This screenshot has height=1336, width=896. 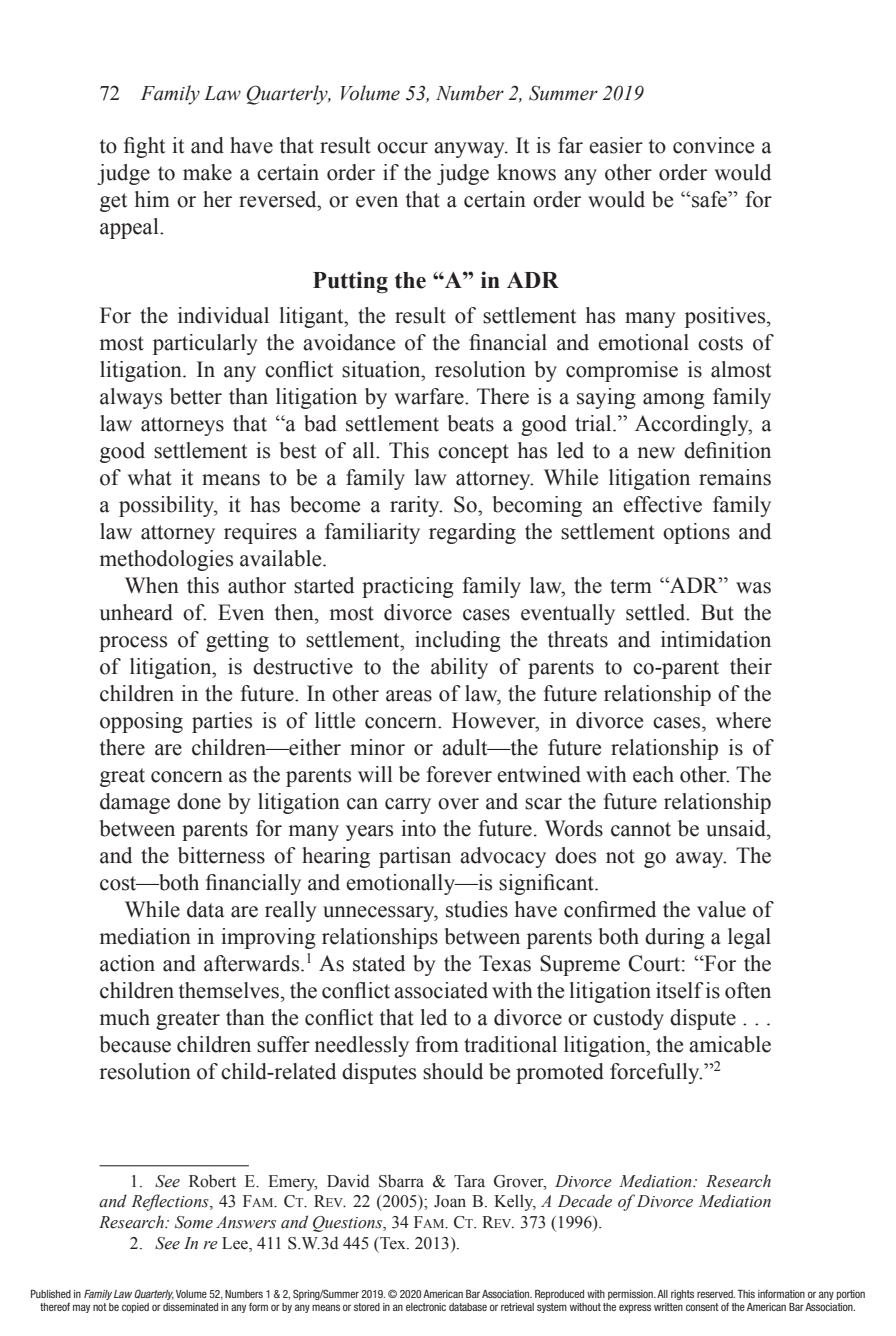 What do you see at coordinates (125, 1017) in the screenshot?
I see `much` at bounding box center [125, 1017].
